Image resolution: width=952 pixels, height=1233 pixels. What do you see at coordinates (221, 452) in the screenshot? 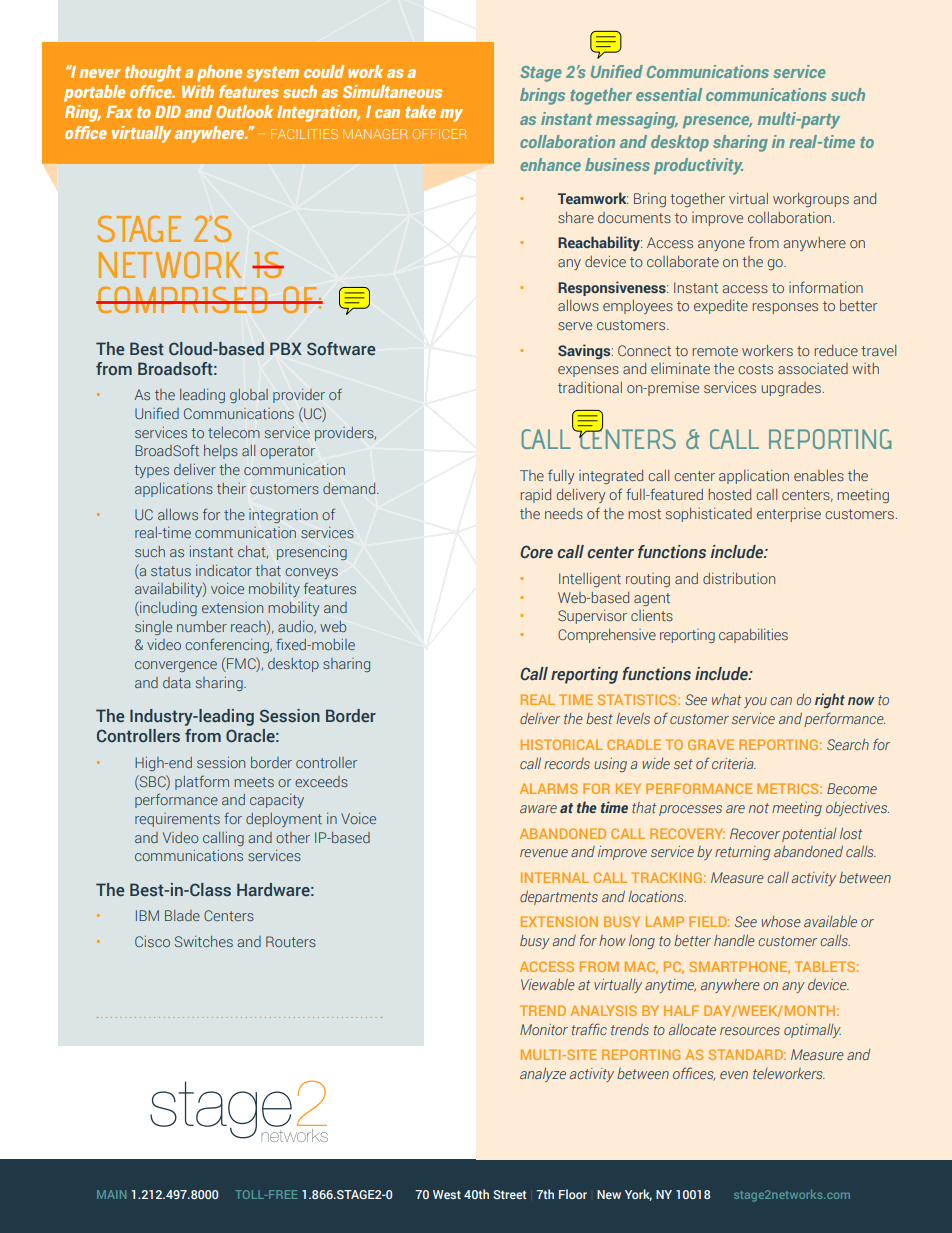
I see `helps` at bounding box center [221, 452].
